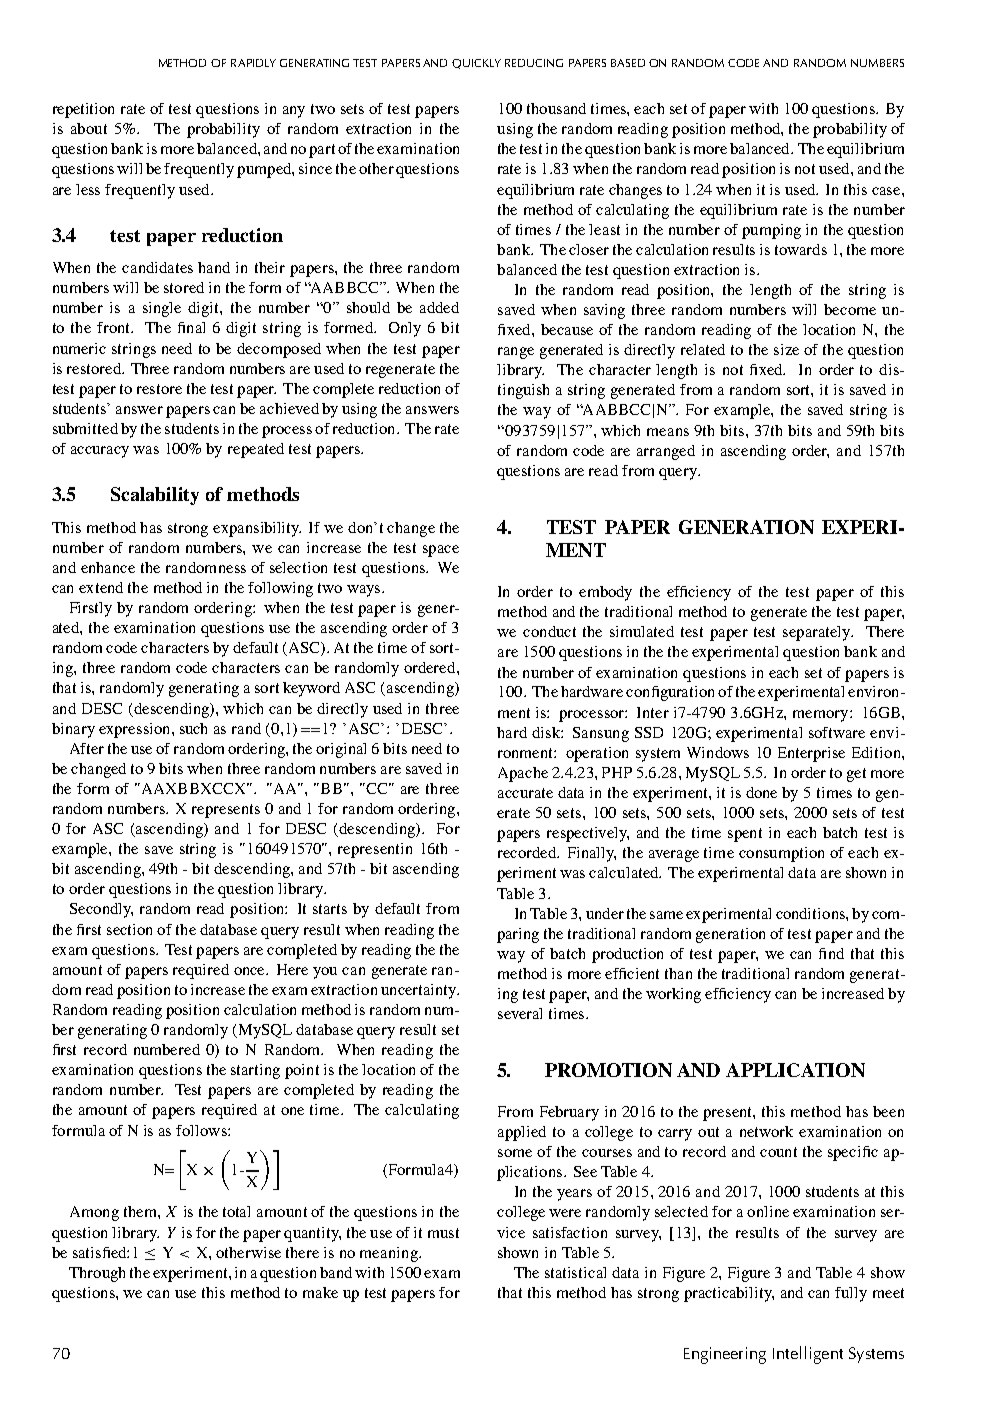  Describe the element at coordinates (193, 728) in the screenshot. I see `such` at that location.
